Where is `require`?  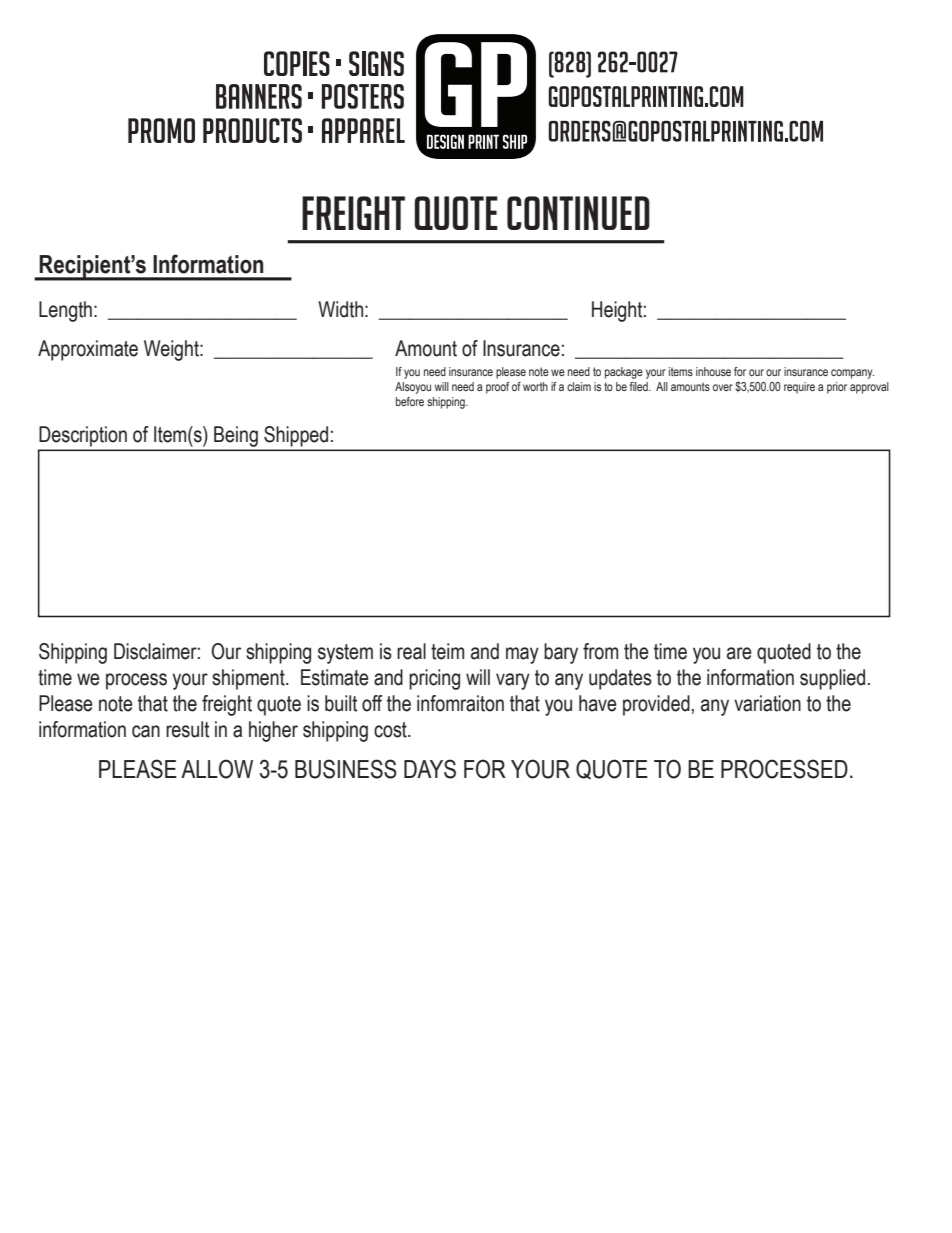 require is located at coordinates (799, 388).
